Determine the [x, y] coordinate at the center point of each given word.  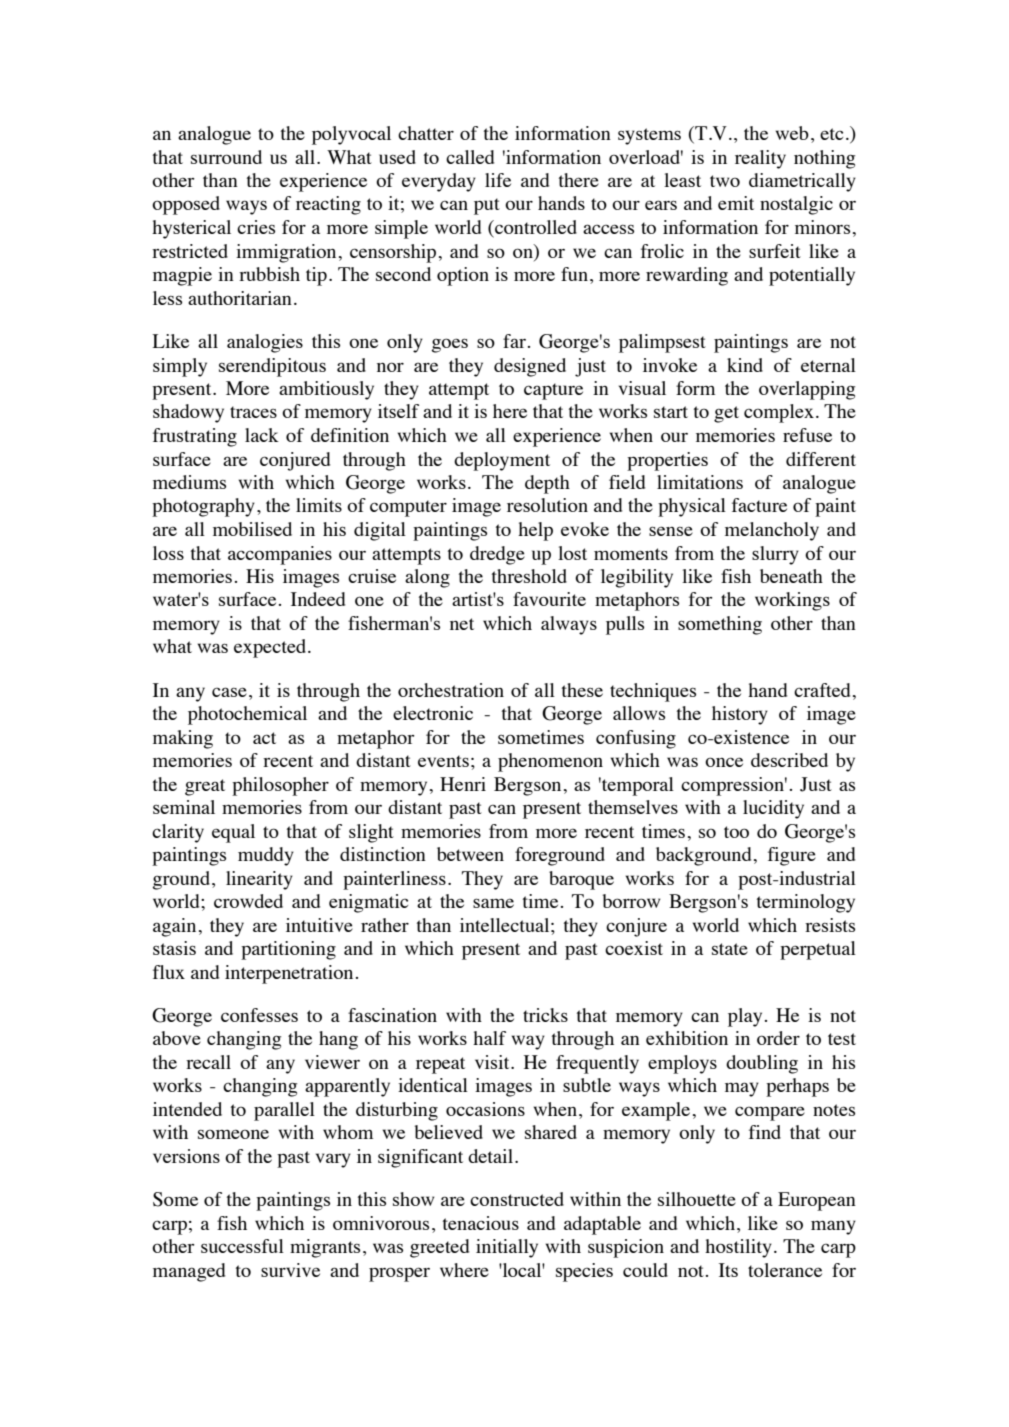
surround [226, 157]
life [498, 180]
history [740, 715]
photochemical [247, 715]
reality [760, 159]
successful [242, 1246]
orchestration [451, 690]
